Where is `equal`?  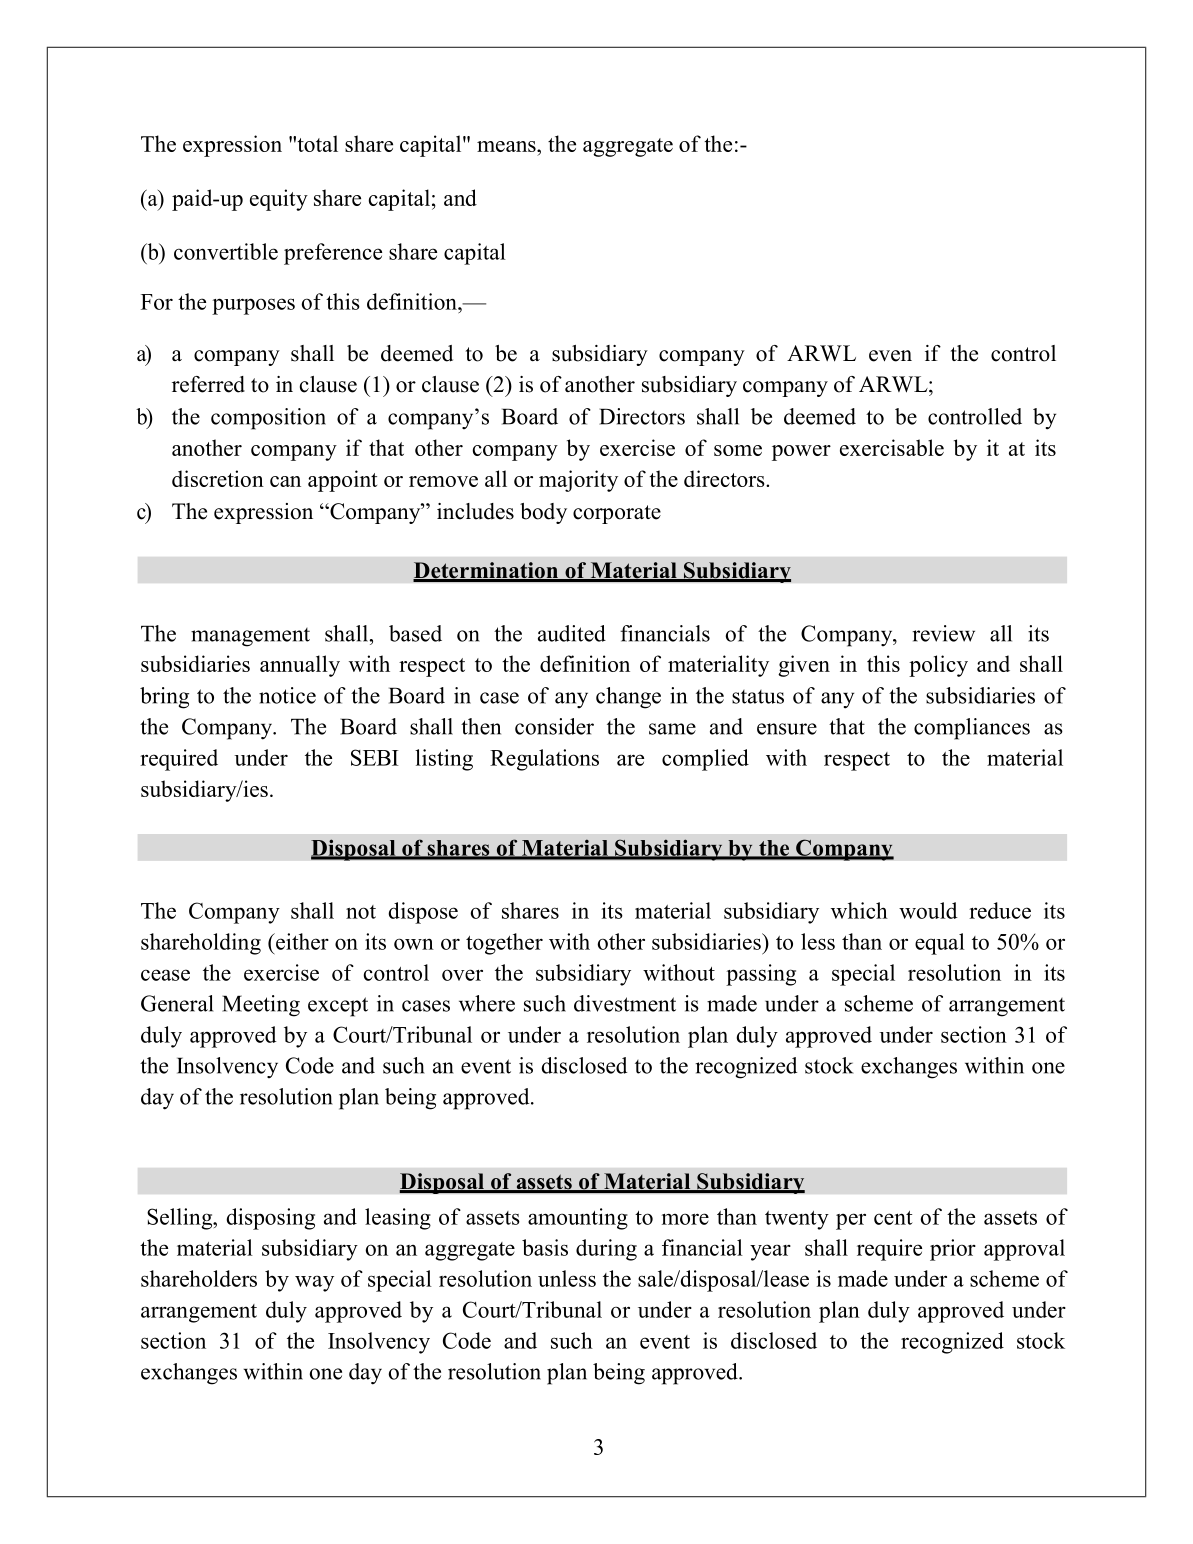
equal is located at coordinates (940, 944).
